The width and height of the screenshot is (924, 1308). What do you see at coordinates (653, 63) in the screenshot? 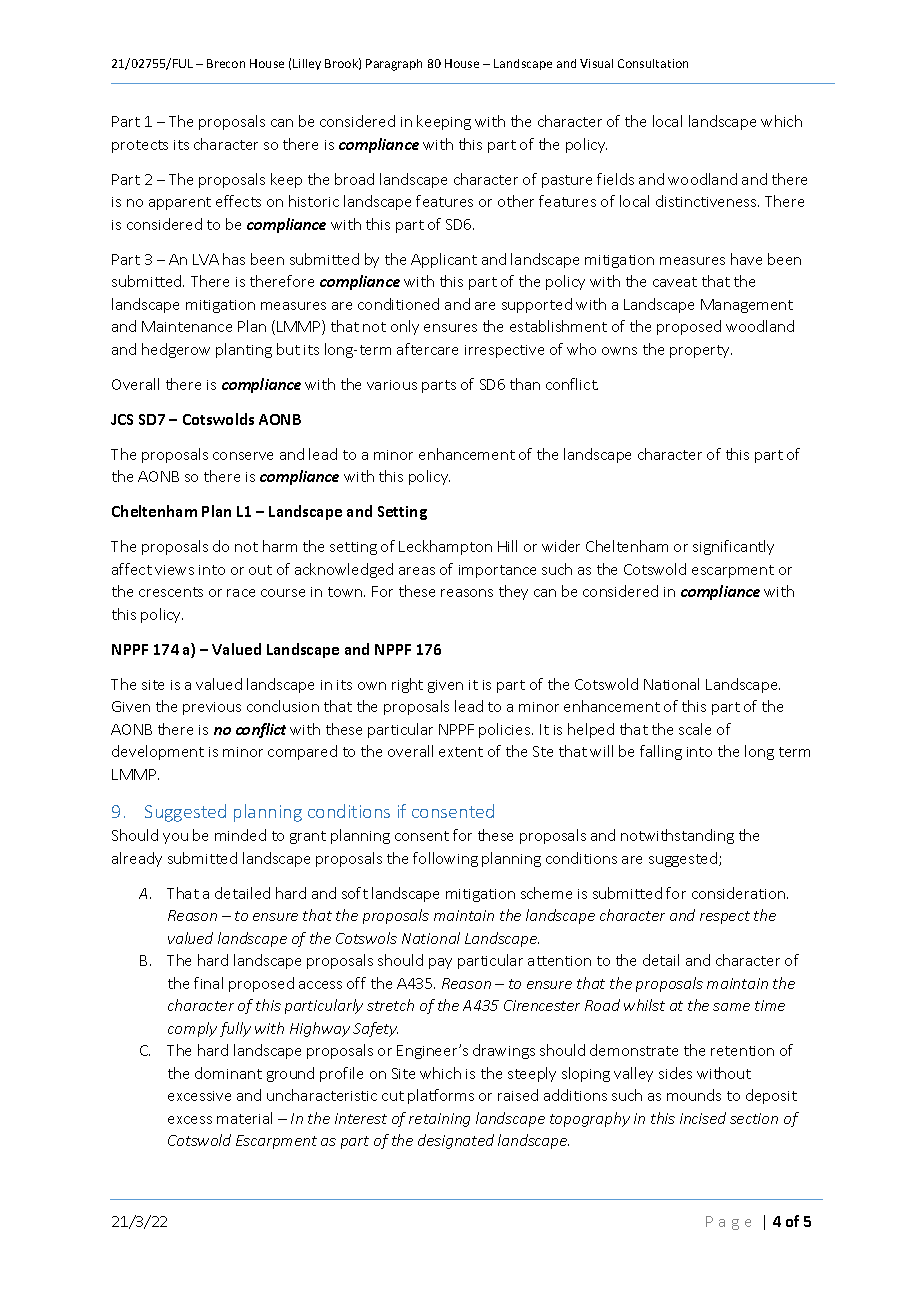
I see `Consultation` at bounding box center [653, 63].
